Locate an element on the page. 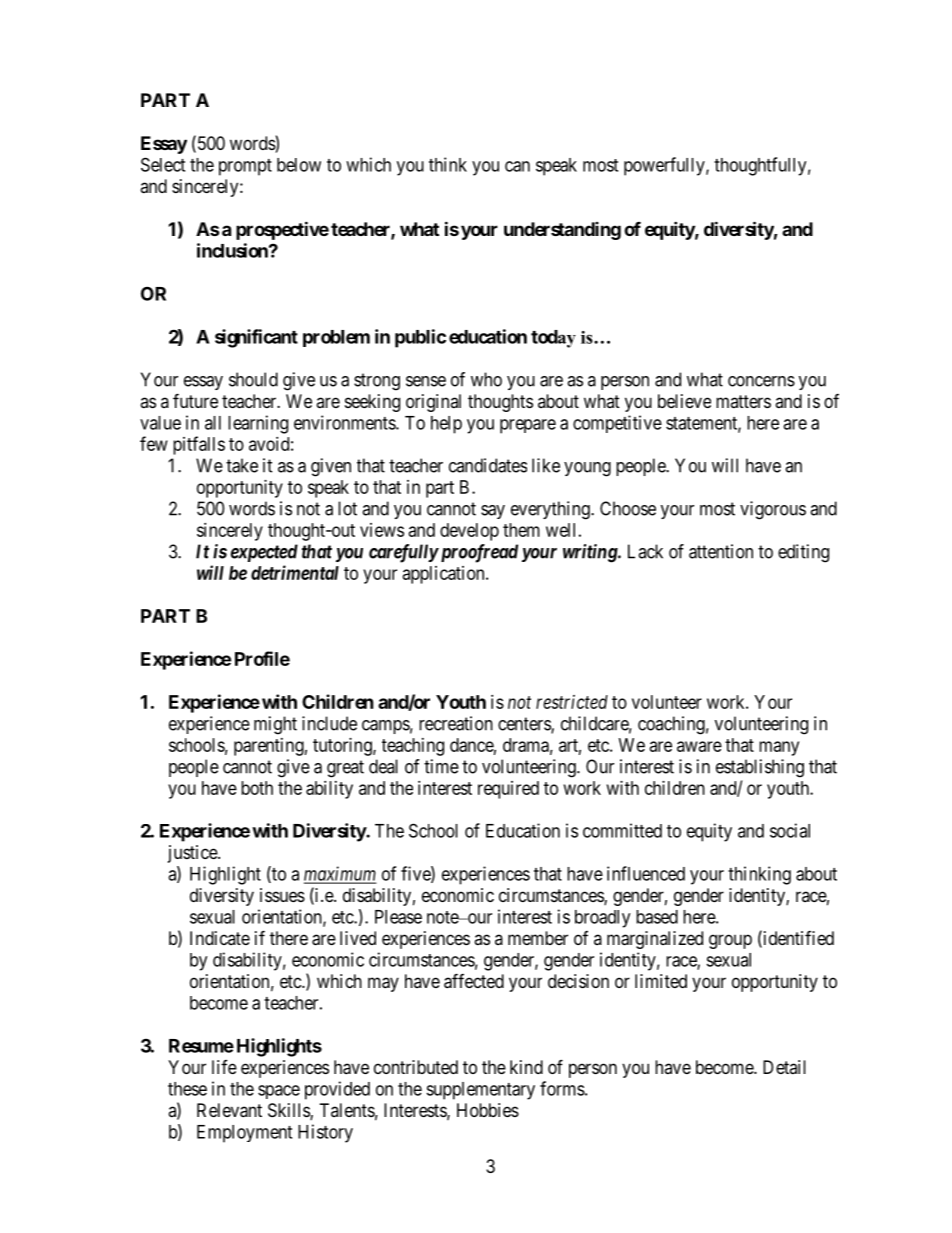  Hobbies is located at coordinates (488, 1110).
